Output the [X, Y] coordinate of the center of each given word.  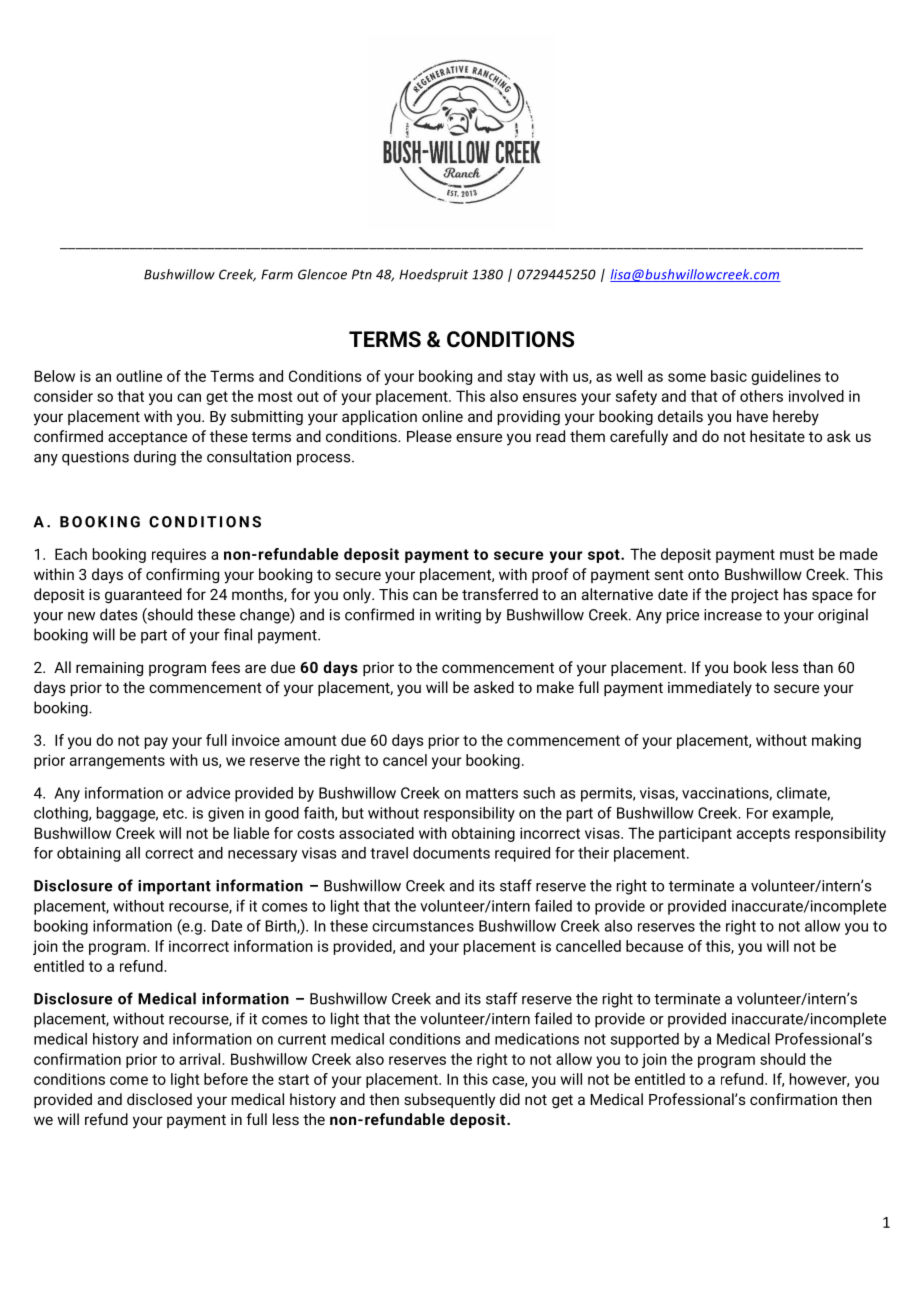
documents [451, 853]
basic [729, 376]
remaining [109, 669]
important [174, 887]
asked [494, 687]
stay [521, 378]
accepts [763, 835]
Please [429, 436]
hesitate [777, 436]
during [155, 458]
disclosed [159, 1099]
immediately [710, 689]
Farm [277, 274]
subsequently [449, 1101]
